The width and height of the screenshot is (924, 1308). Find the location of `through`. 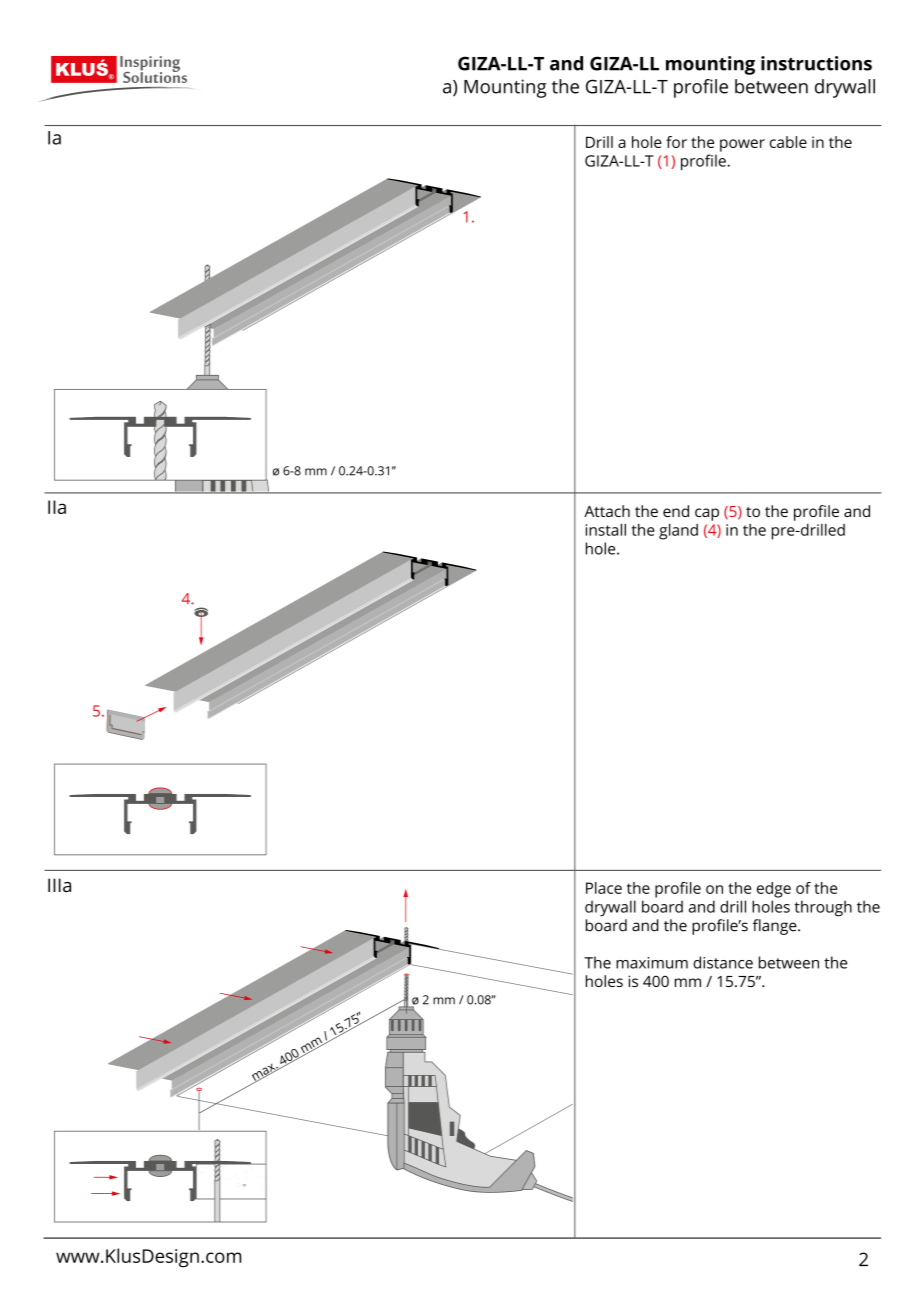

through is located at coordinates (823, 908).
